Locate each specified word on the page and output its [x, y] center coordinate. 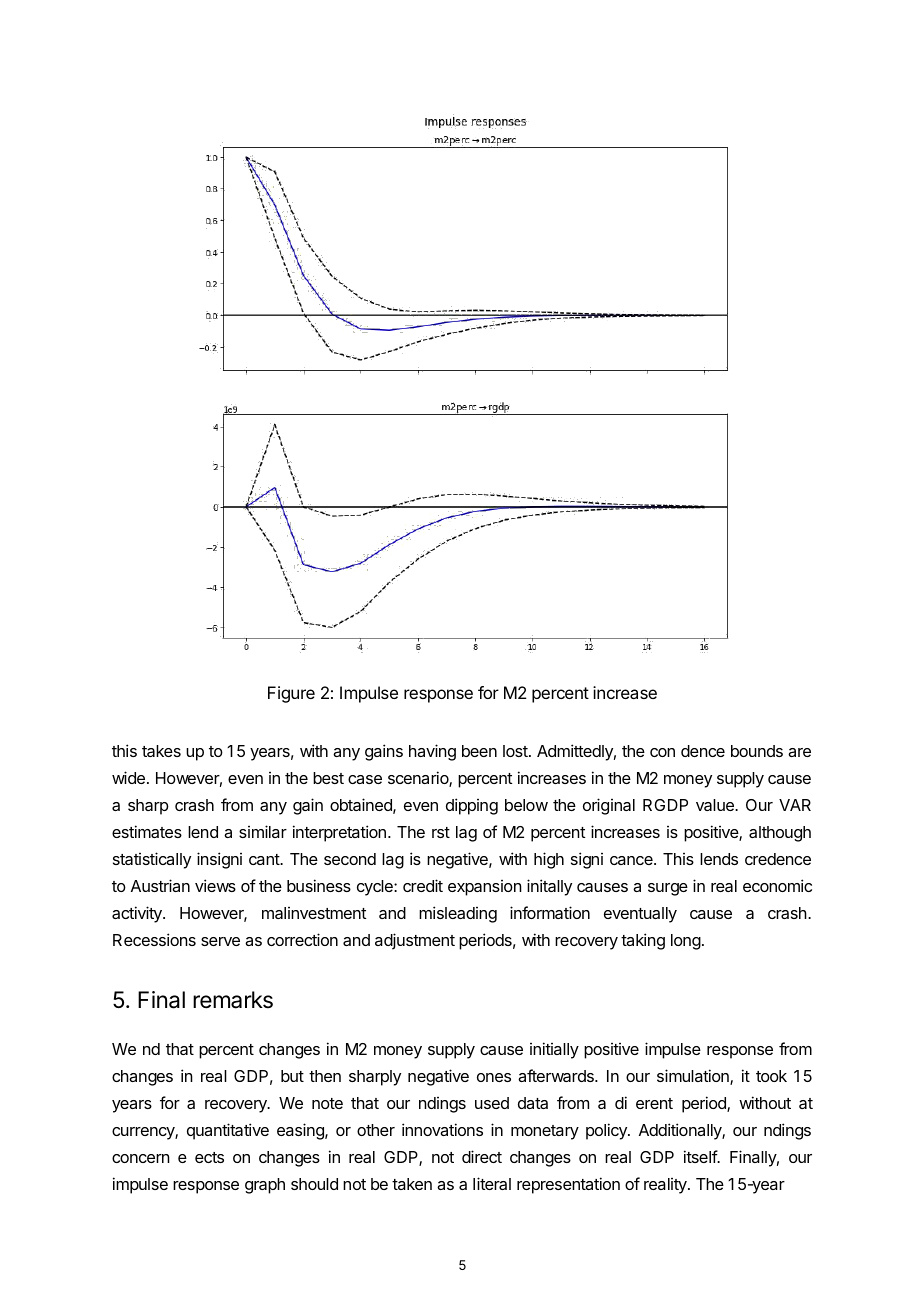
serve [220, 941]
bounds [757, 751]
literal [492, 1183]
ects [209, 1157]
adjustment [415, 941]
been [479, 751]
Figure [291, 694]
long [686, 942]
